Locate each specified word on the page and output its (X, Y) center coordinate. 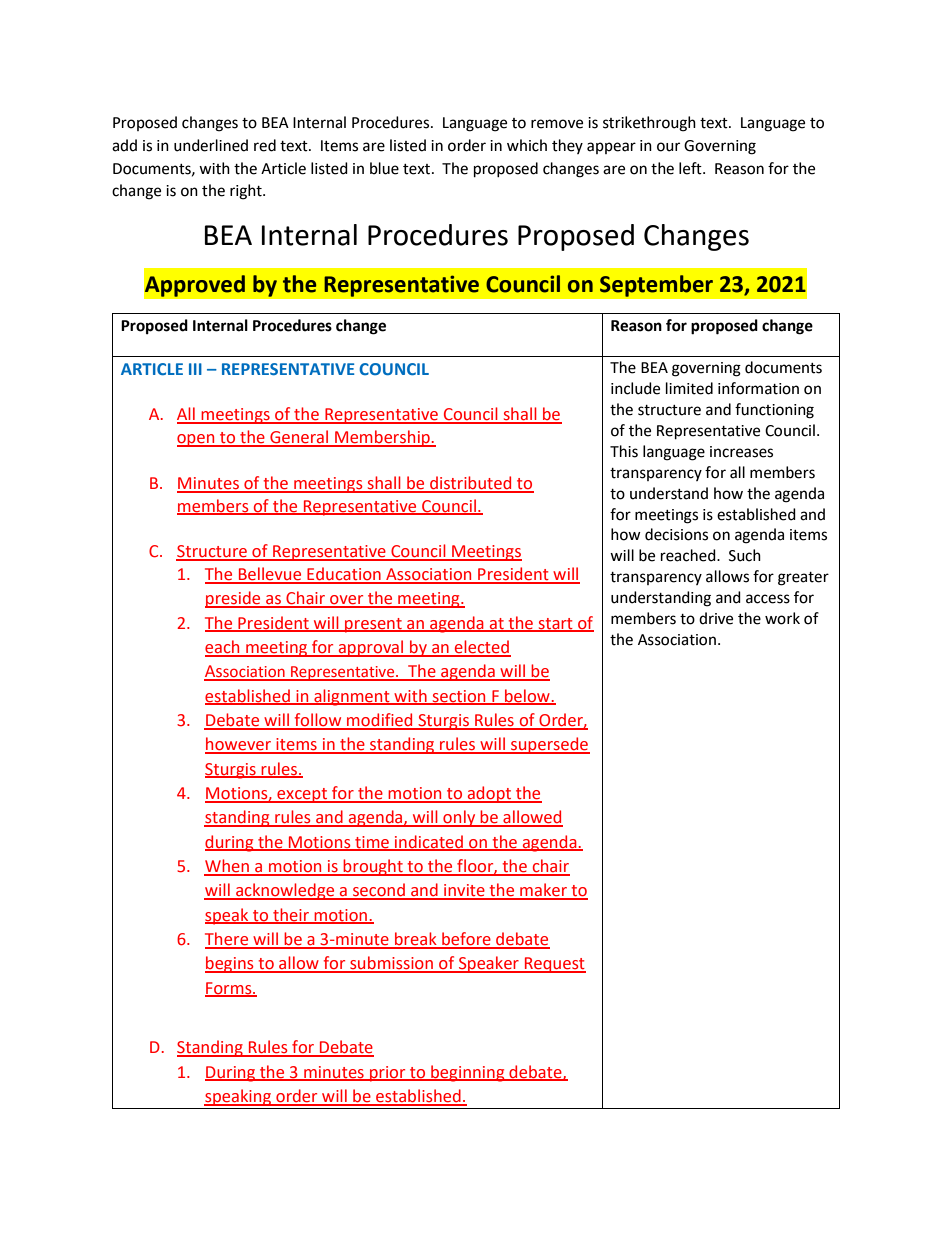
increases (741, 452)
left (691, 168)
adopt (490, 794)
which (527, 145)
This (624, 451)
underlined (211, 145)
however (239, 745)
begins (230, 964)
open (197, 440)
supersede (549, 745)
